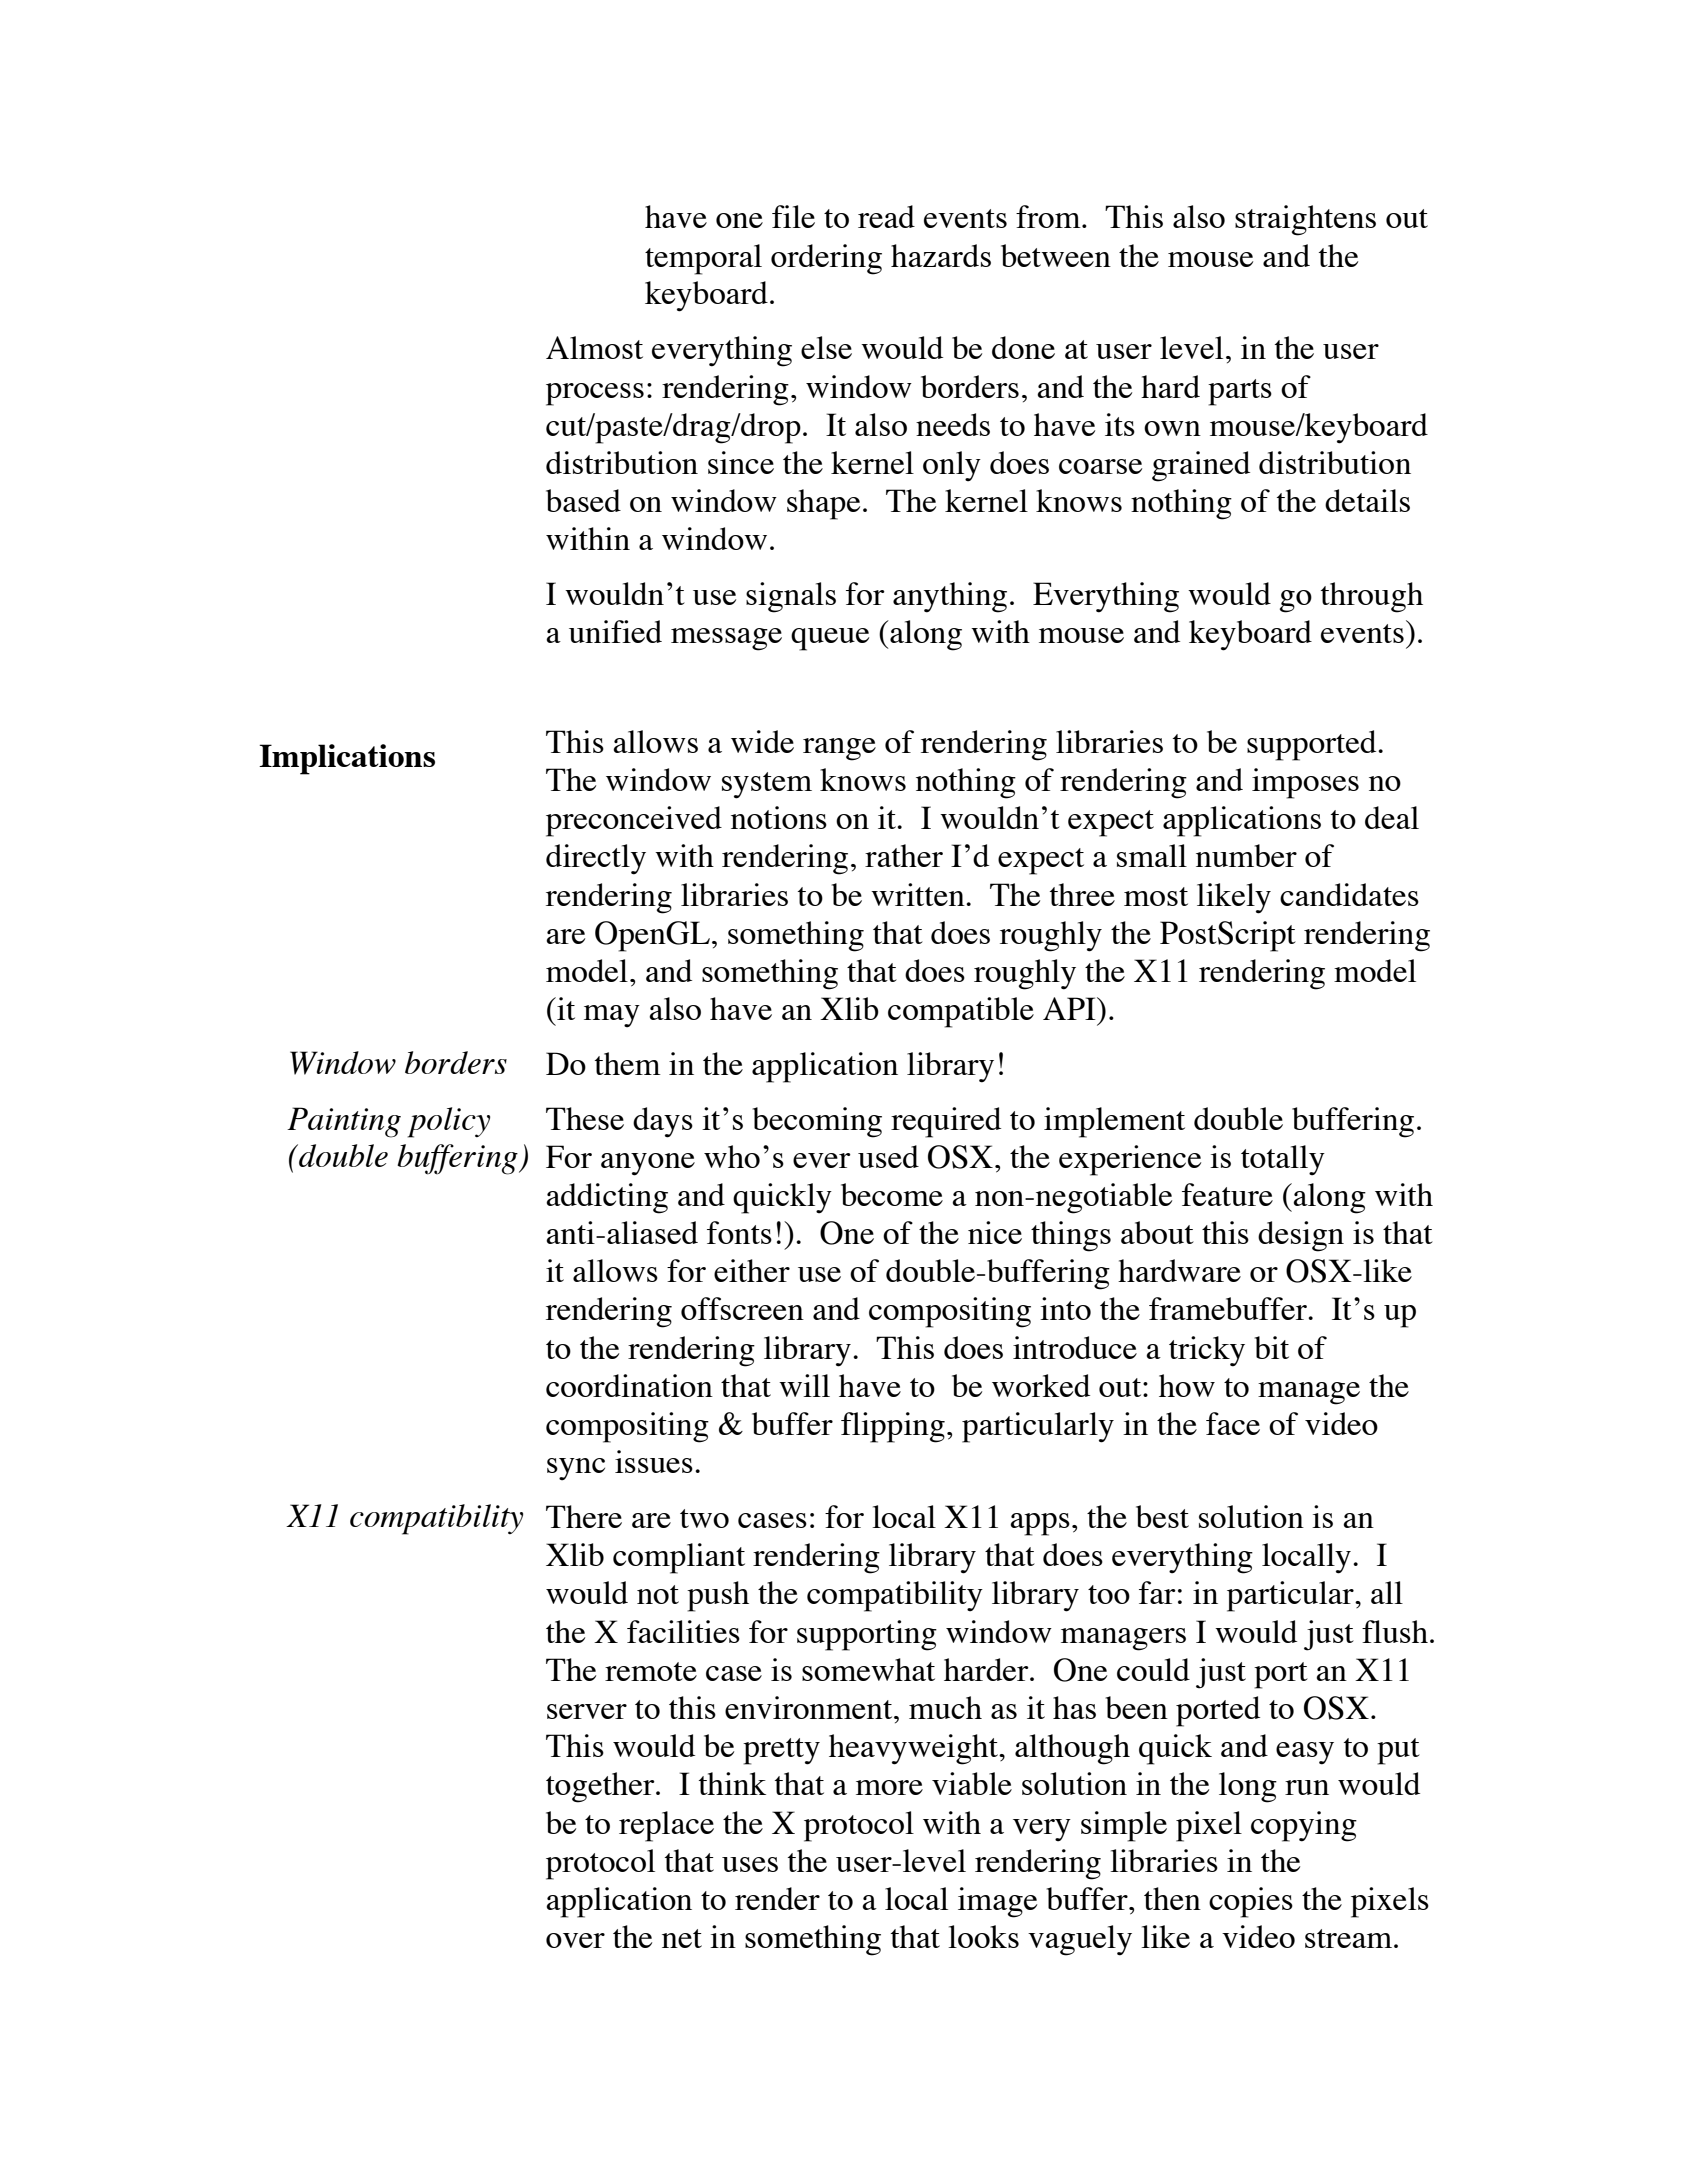 The image size is (1687, 2183). I want to click on over, so click(575, 1940).
